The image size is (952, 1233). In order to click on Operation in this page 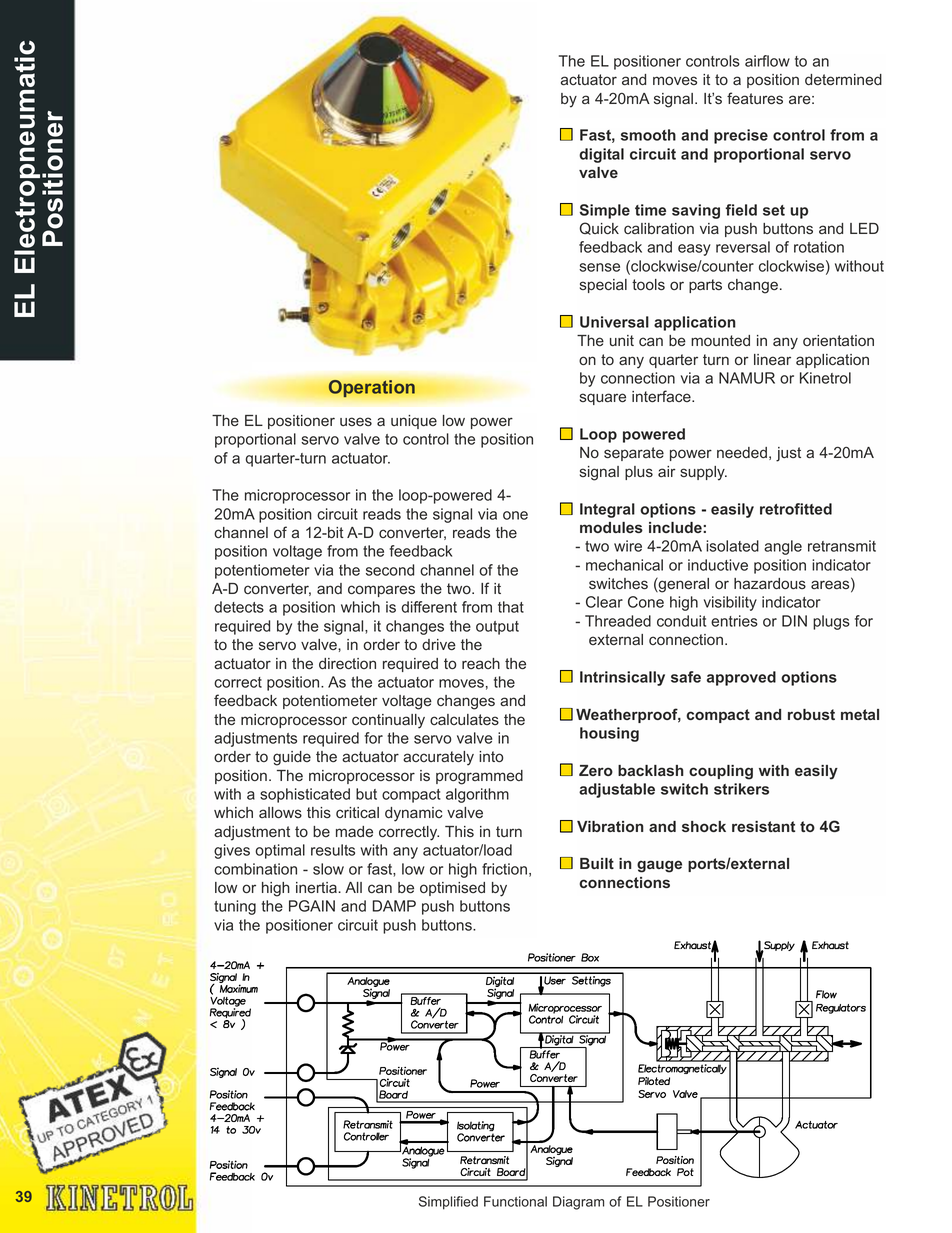, I will do `click(371, 389)`.
